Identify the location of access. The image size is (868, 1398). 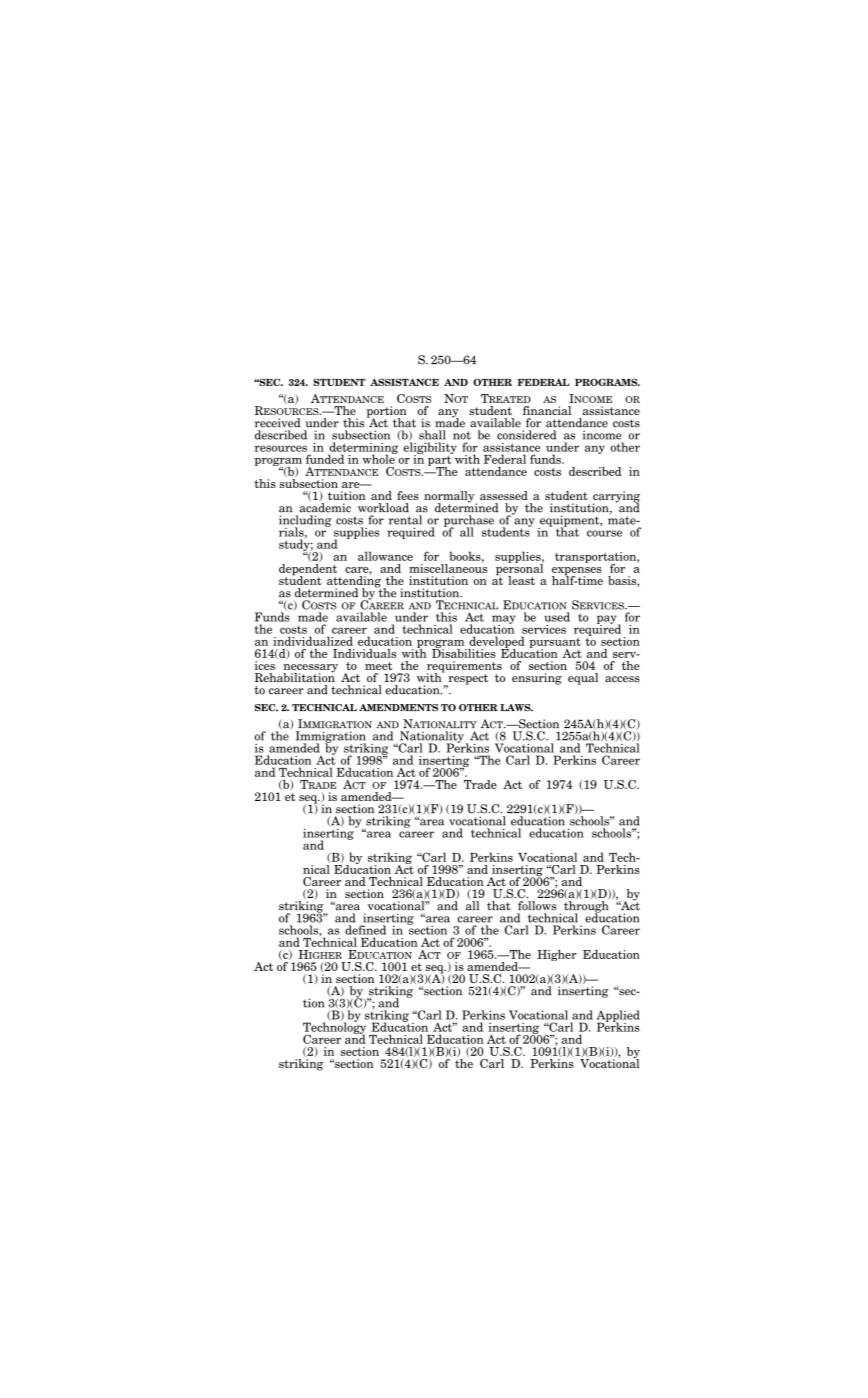
(622, 679).
